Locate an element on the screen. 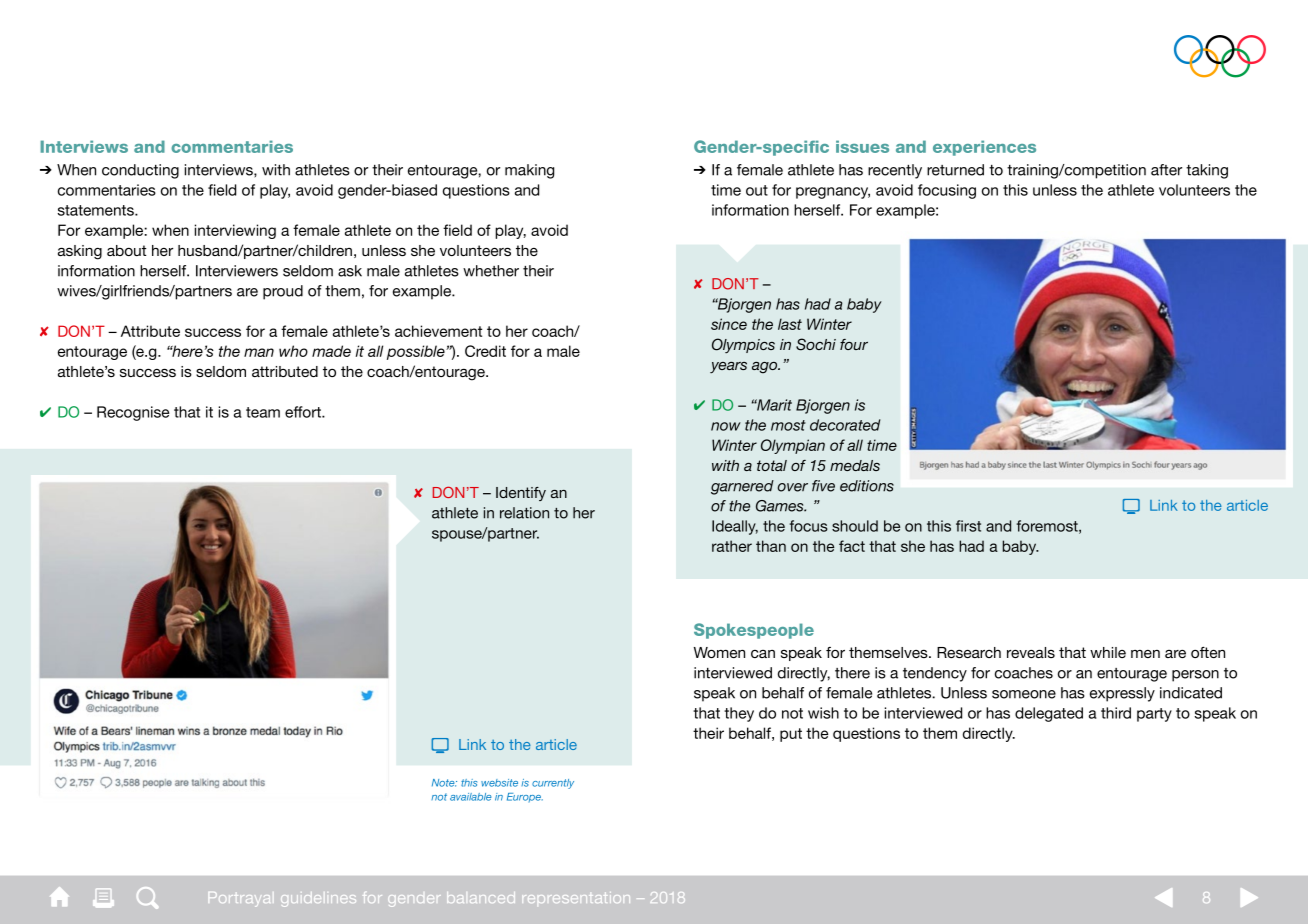  they is located at coordinates (739, 714).
